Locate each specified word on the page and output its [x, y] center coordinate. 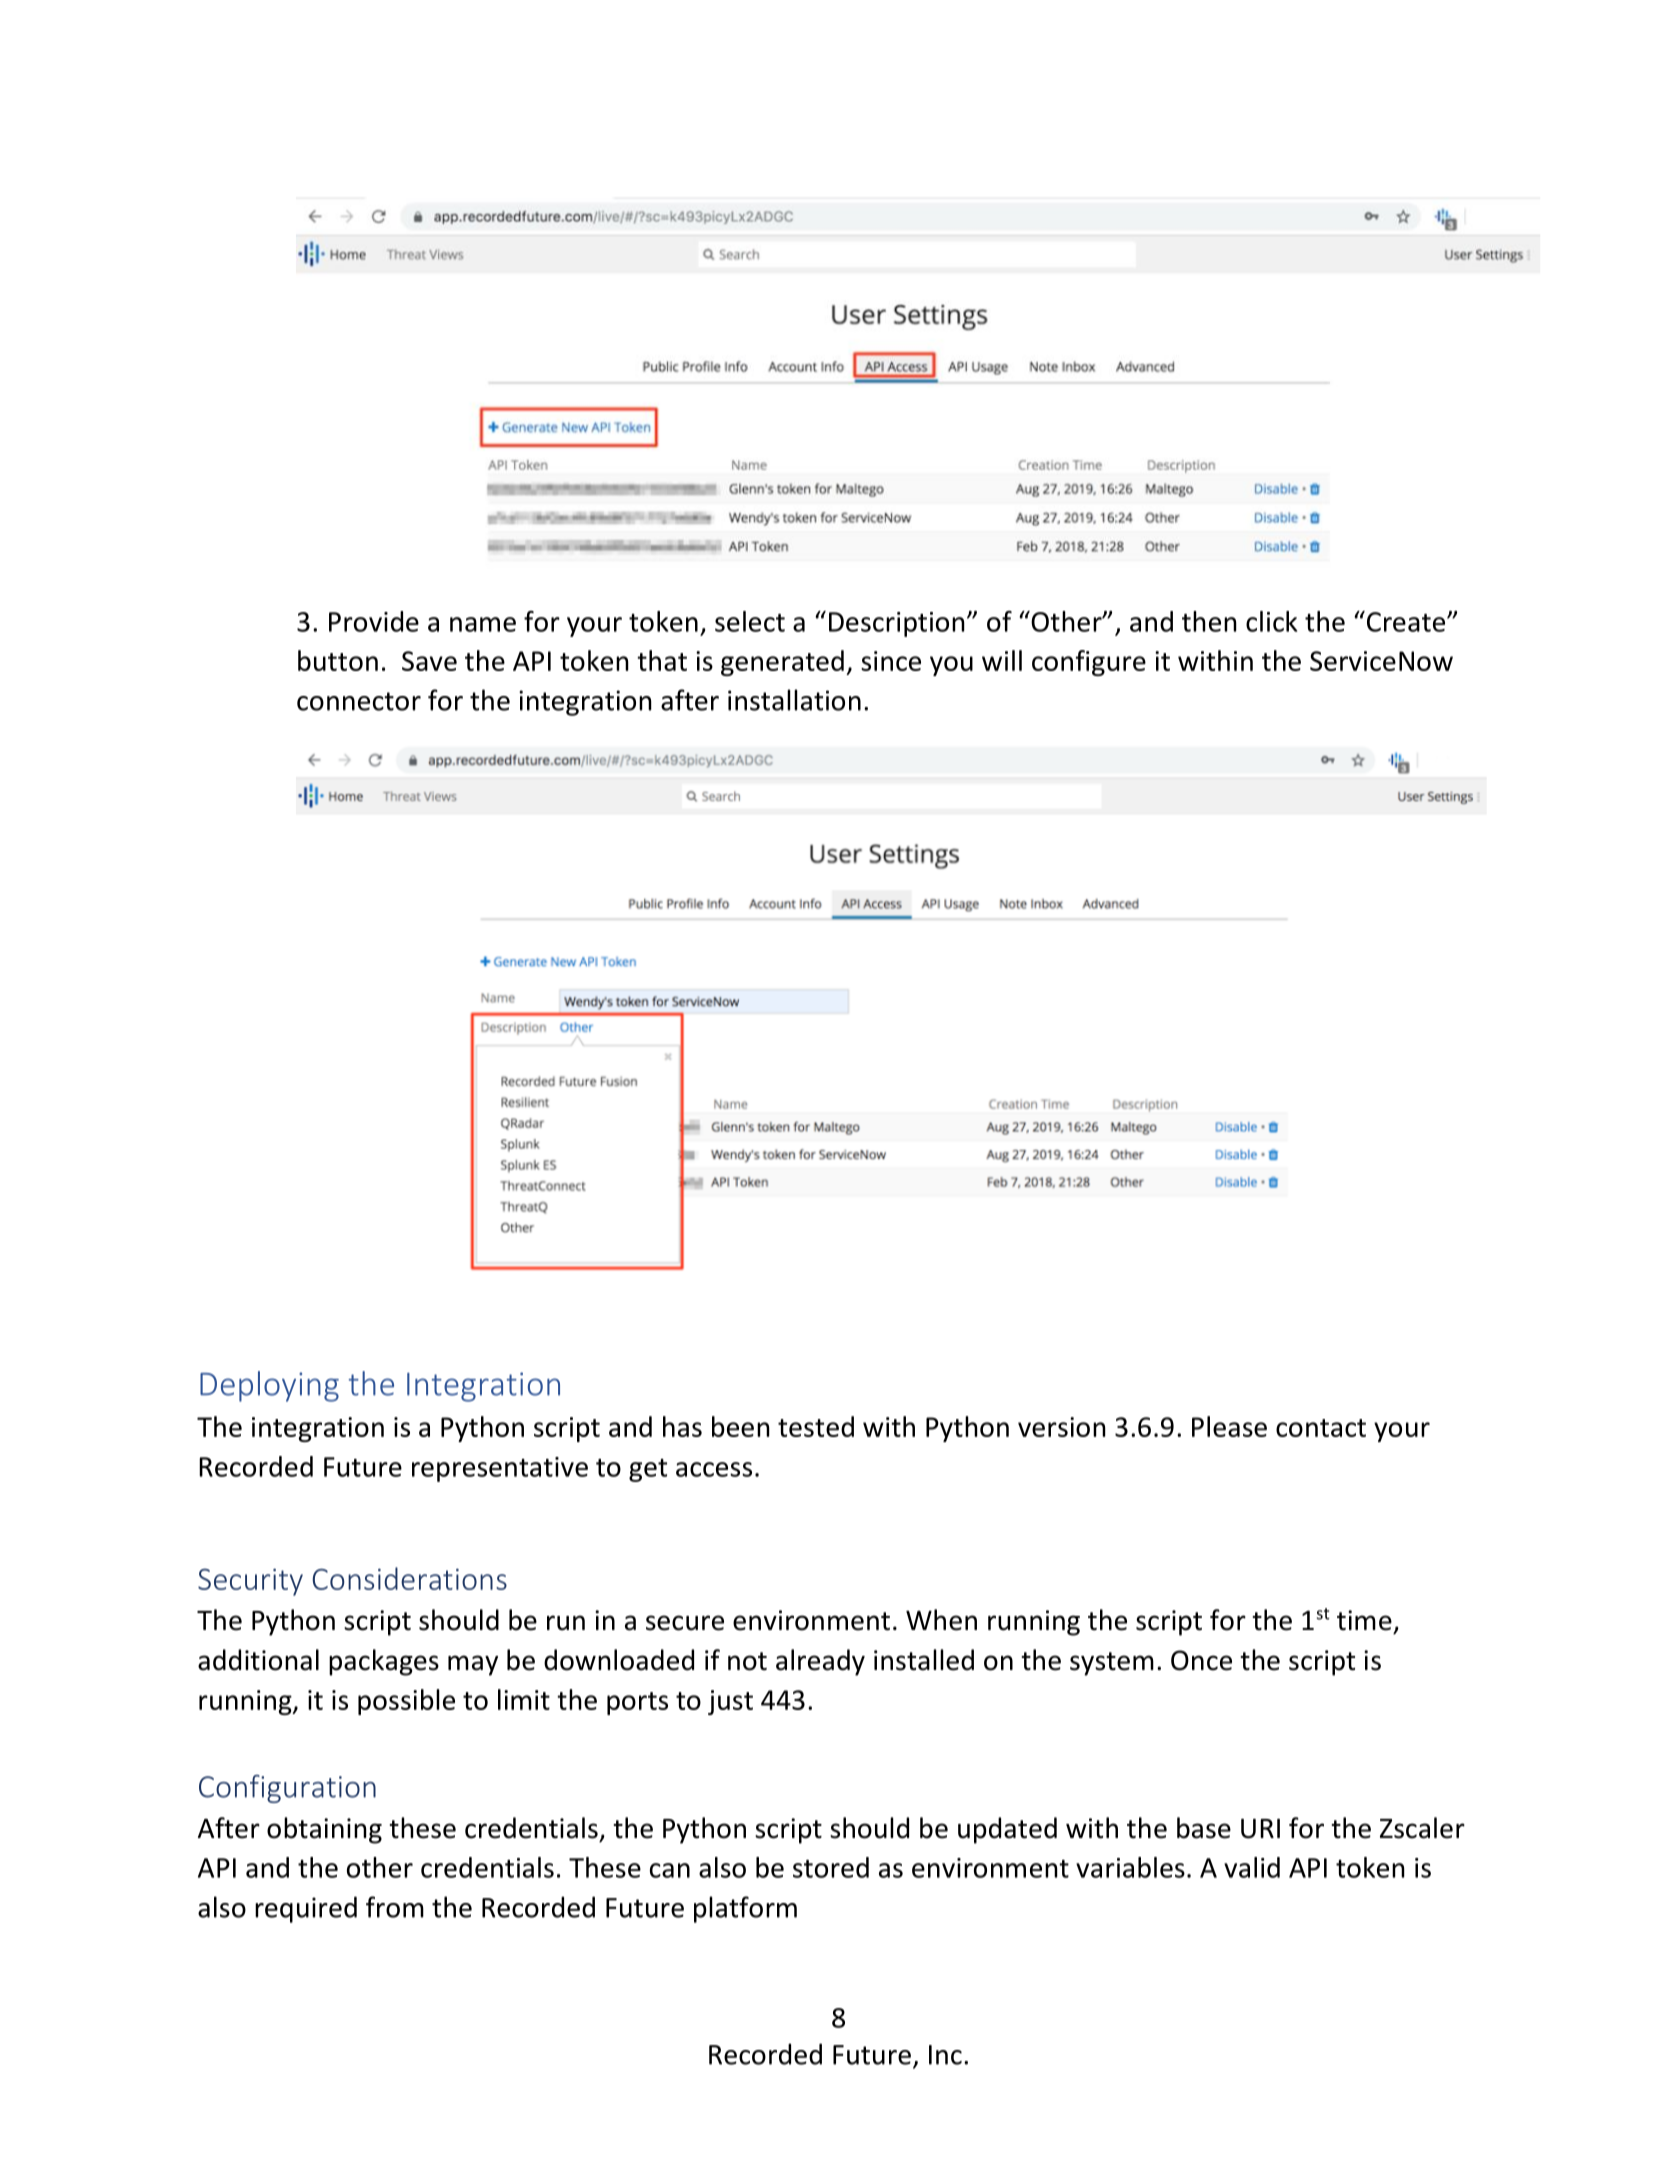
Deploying [269, 1386]
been [741, 1426]
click [1271, 621]
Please [1229, 1426]
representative [500, 1469]
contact [1321, 1428]
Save [429, 661]
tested [816, 1426]
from [395, 1907]
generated [782, 663]
